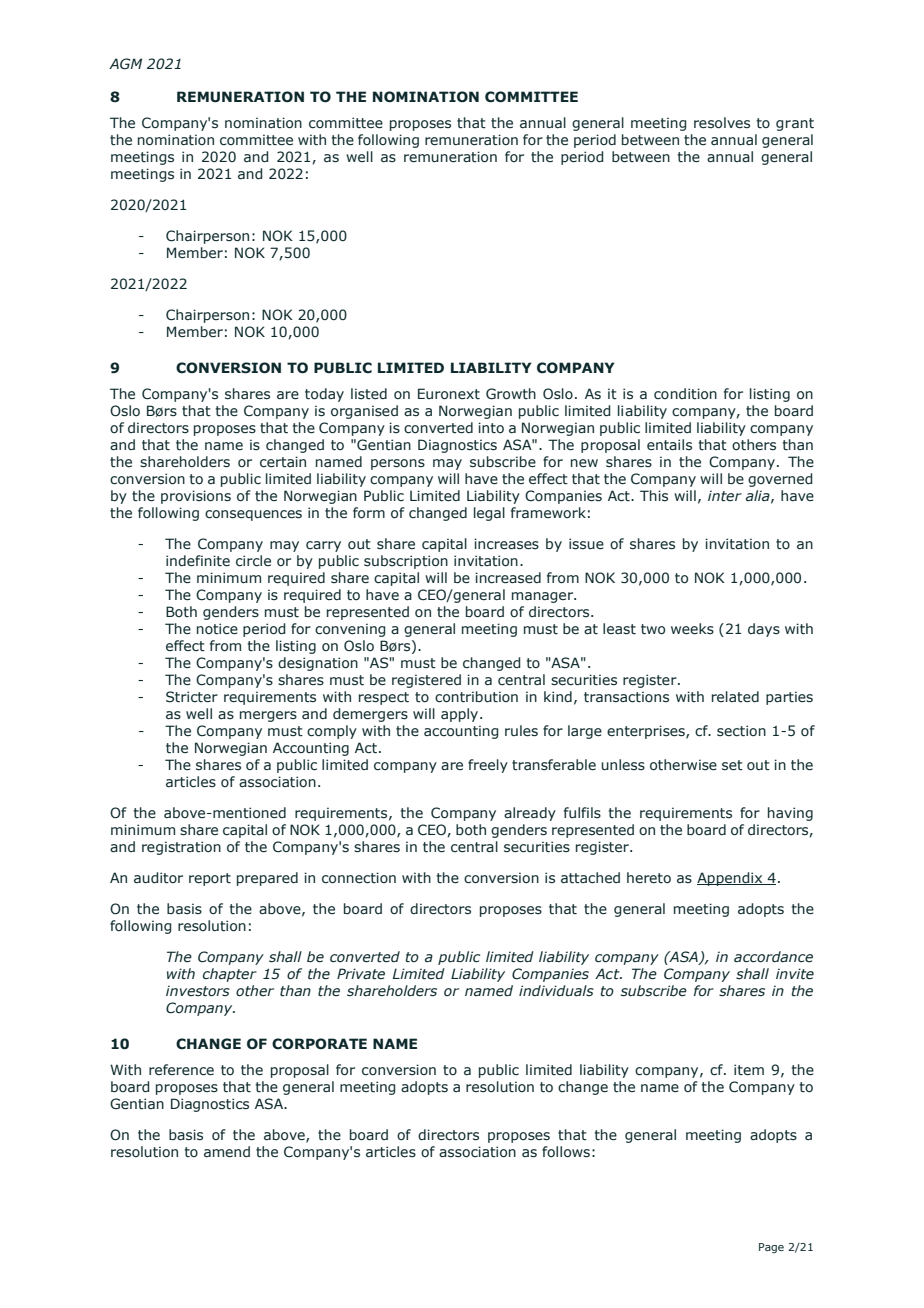 This screenshot has width=924, height=1308. I want to click on Appendix, so click(731, 879).
